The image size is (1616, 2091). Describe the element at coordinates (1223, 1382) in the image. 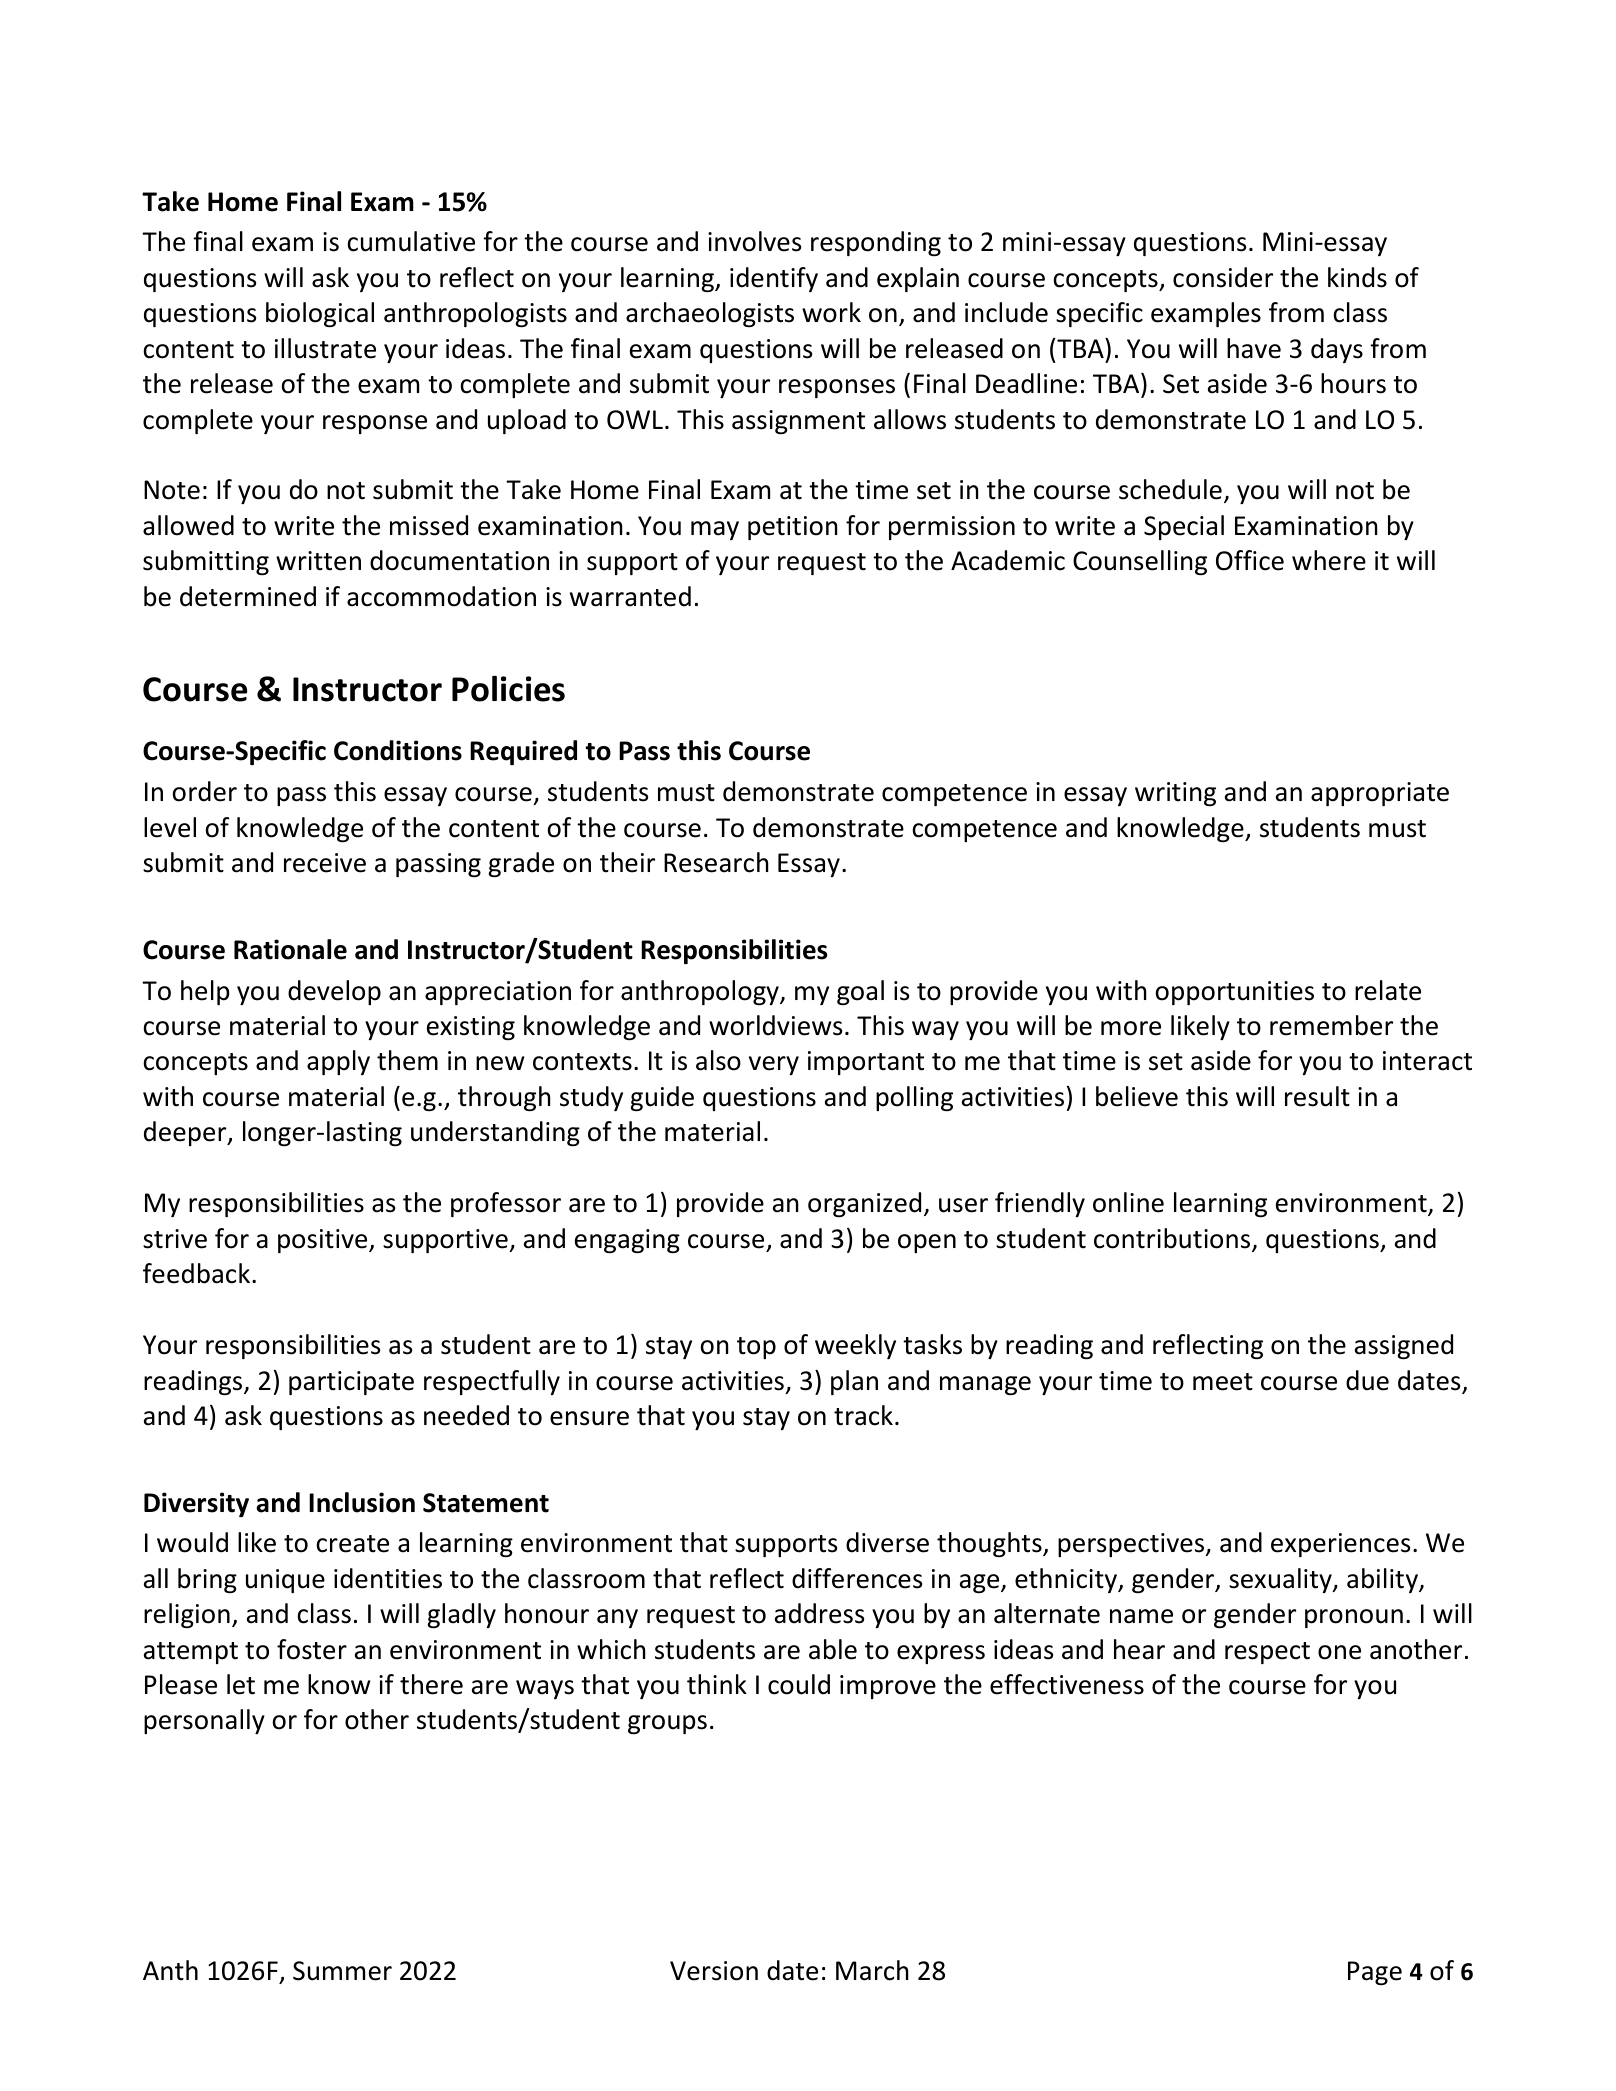

I see `meet` at that location.
